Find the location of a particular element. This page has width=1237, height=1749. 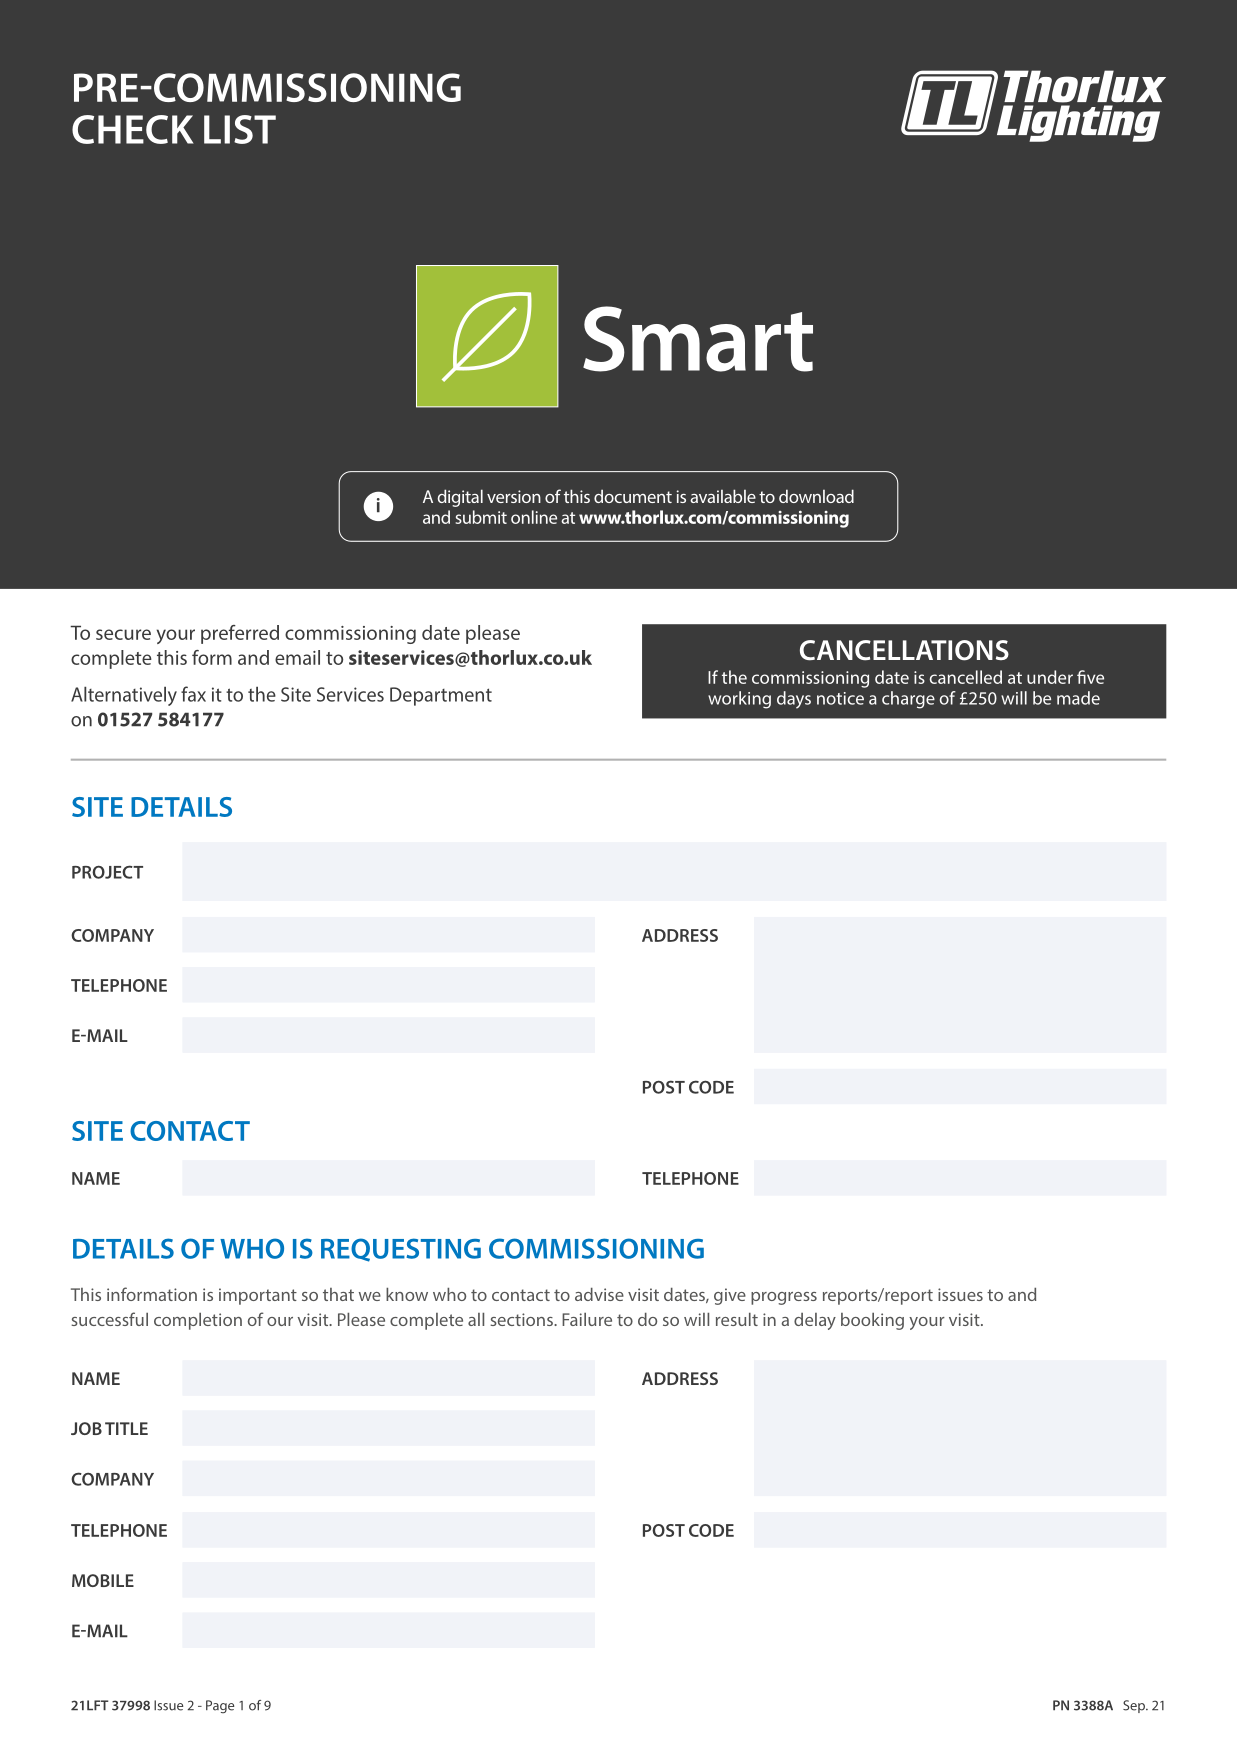

MOBILE is located at coordinates (103, 1580).
